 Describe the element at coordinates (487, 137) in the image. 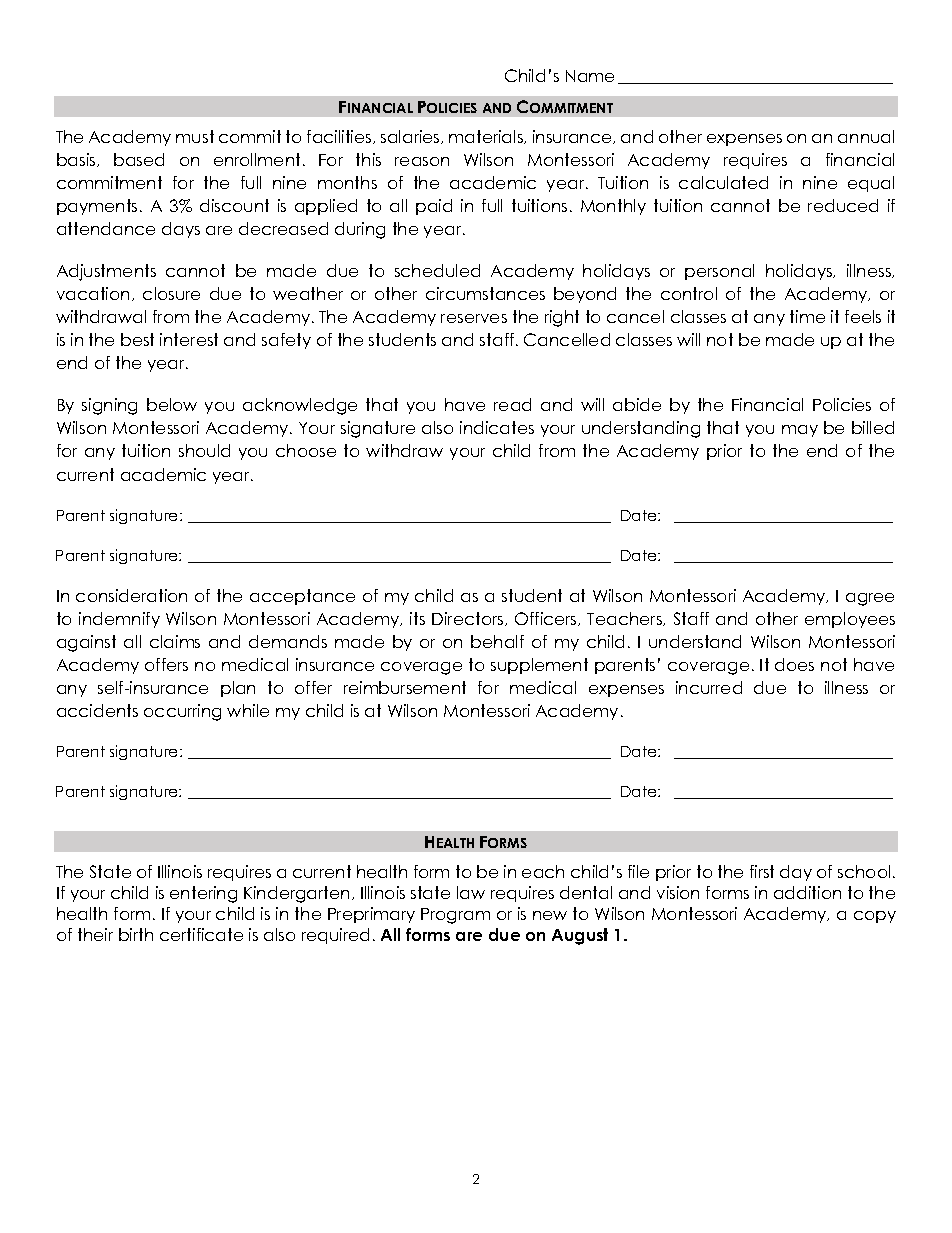

I see `materials` at that location.
